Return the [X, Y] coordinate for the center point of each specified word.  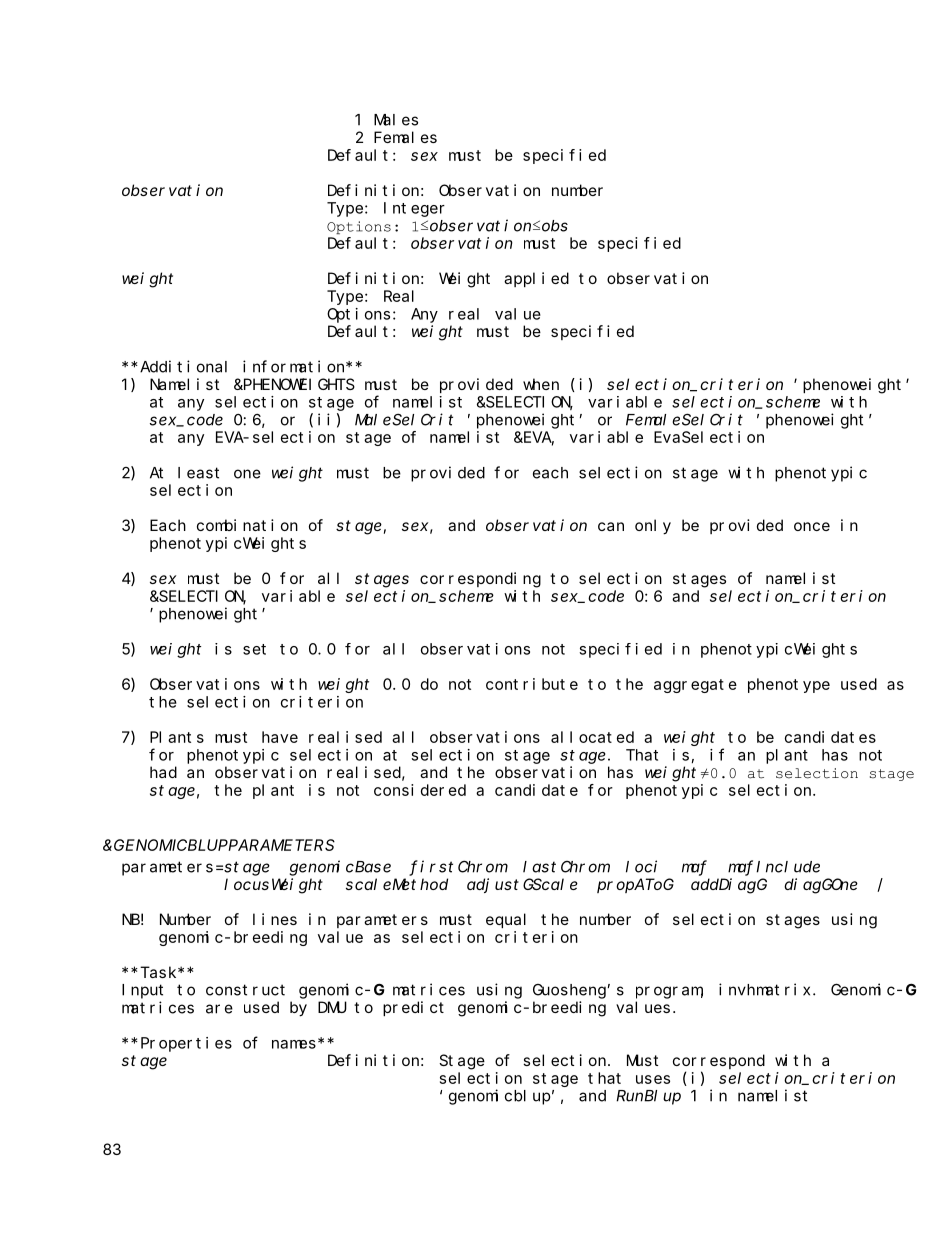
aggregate [695, 686]
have [280, 737]
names [294, 1044]
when [541, 384]
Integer [414, 209]
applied [536, 279]
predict [413, 1008]
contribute [532, 684]
